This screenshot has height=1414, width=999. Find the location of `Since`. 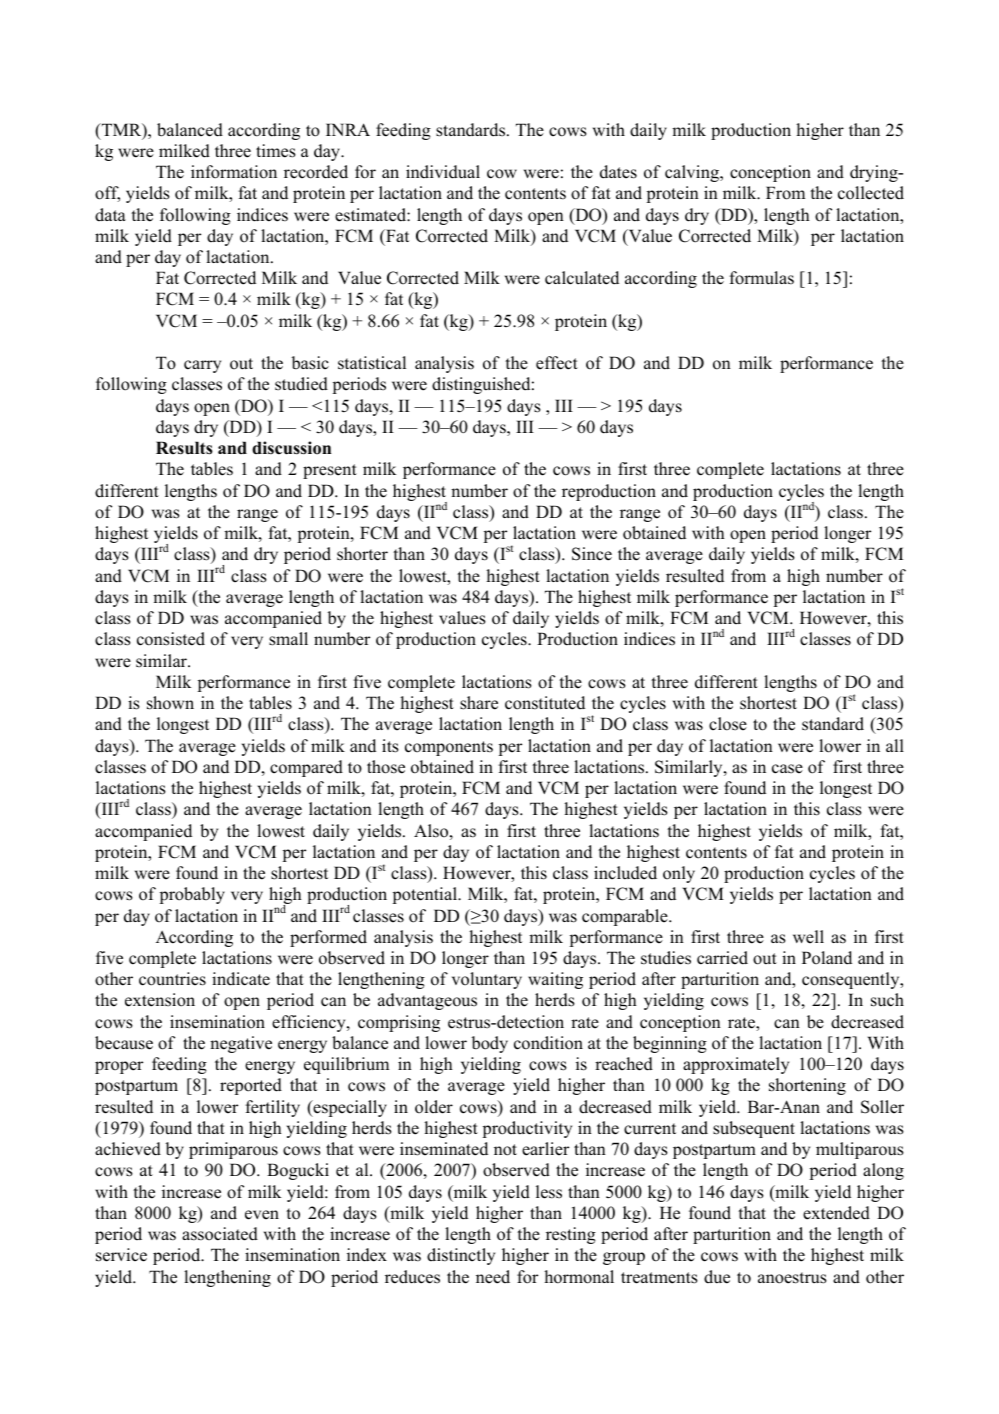

Since is located at coordinates (592, 554).
